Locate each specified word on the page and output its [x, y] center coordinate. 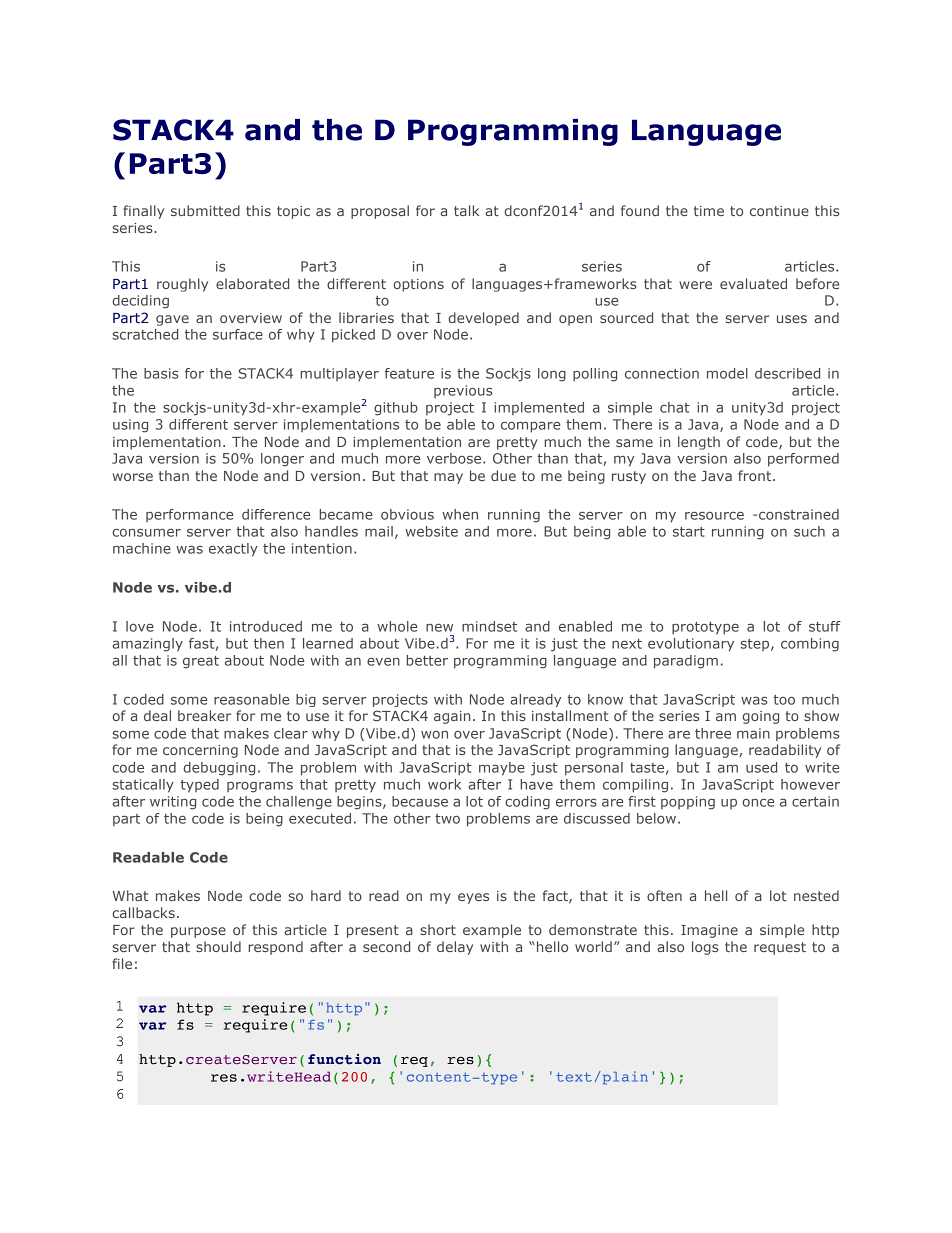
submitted [205, 210]
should [218, 946]
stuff [825, 626]
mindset [489, 626]
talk [466, 210]
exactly [233, 550]
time [709, 211]
